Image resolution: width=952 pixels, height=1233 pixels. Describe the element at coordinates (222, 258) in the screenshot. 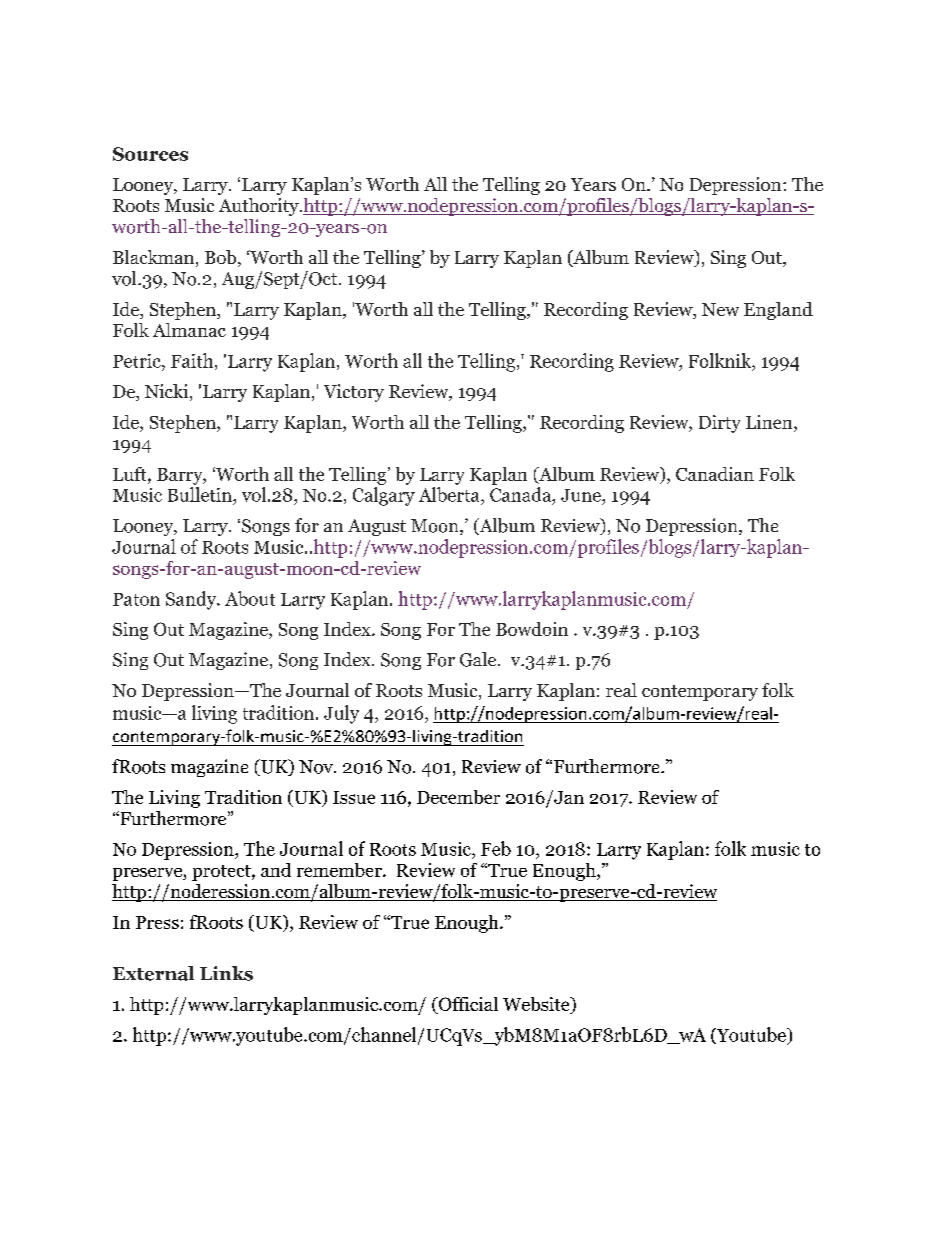

I see `Bob` at that location.
